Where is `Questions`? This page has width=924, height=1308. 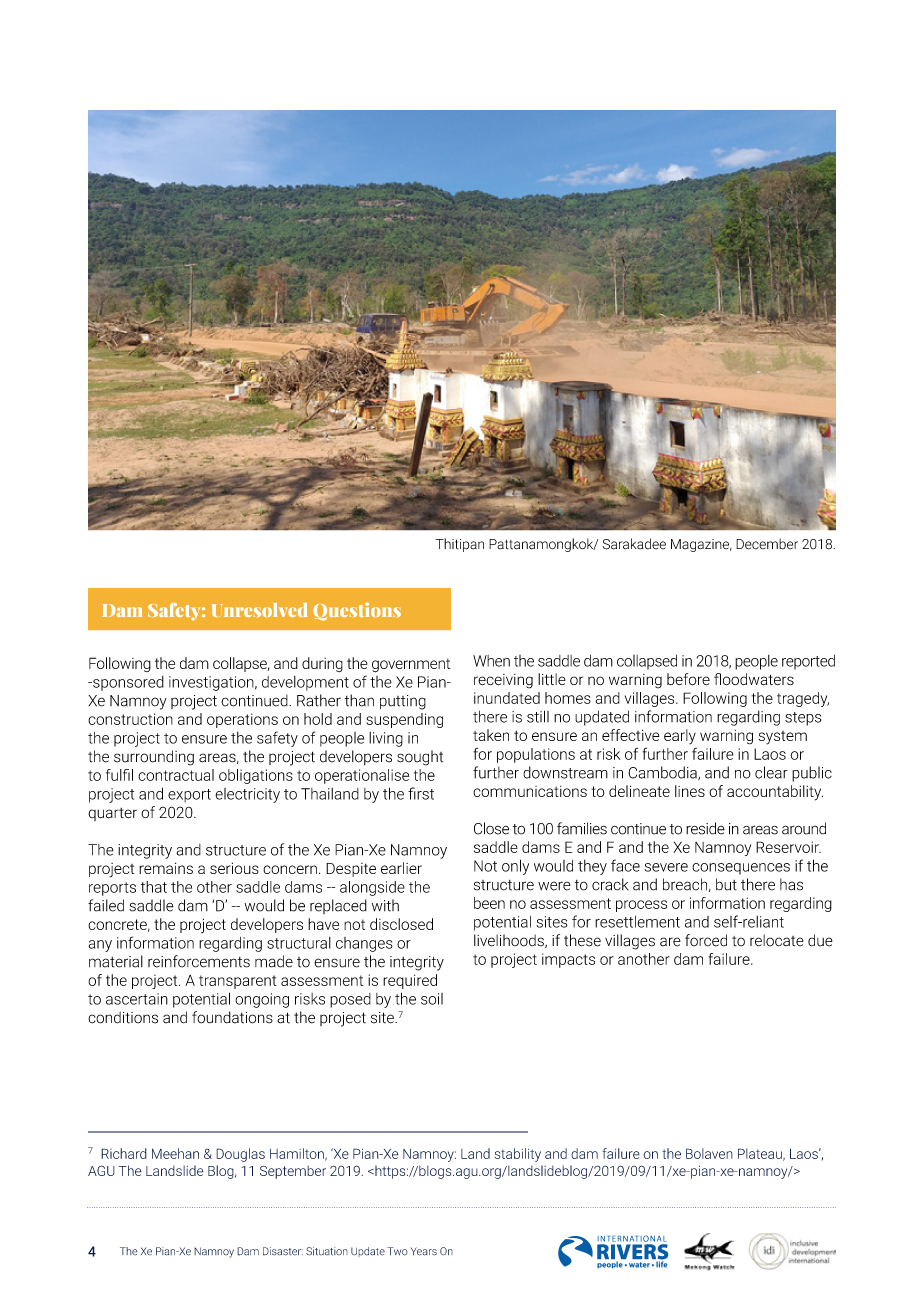
Questions is located at coordinates (357, 612).
